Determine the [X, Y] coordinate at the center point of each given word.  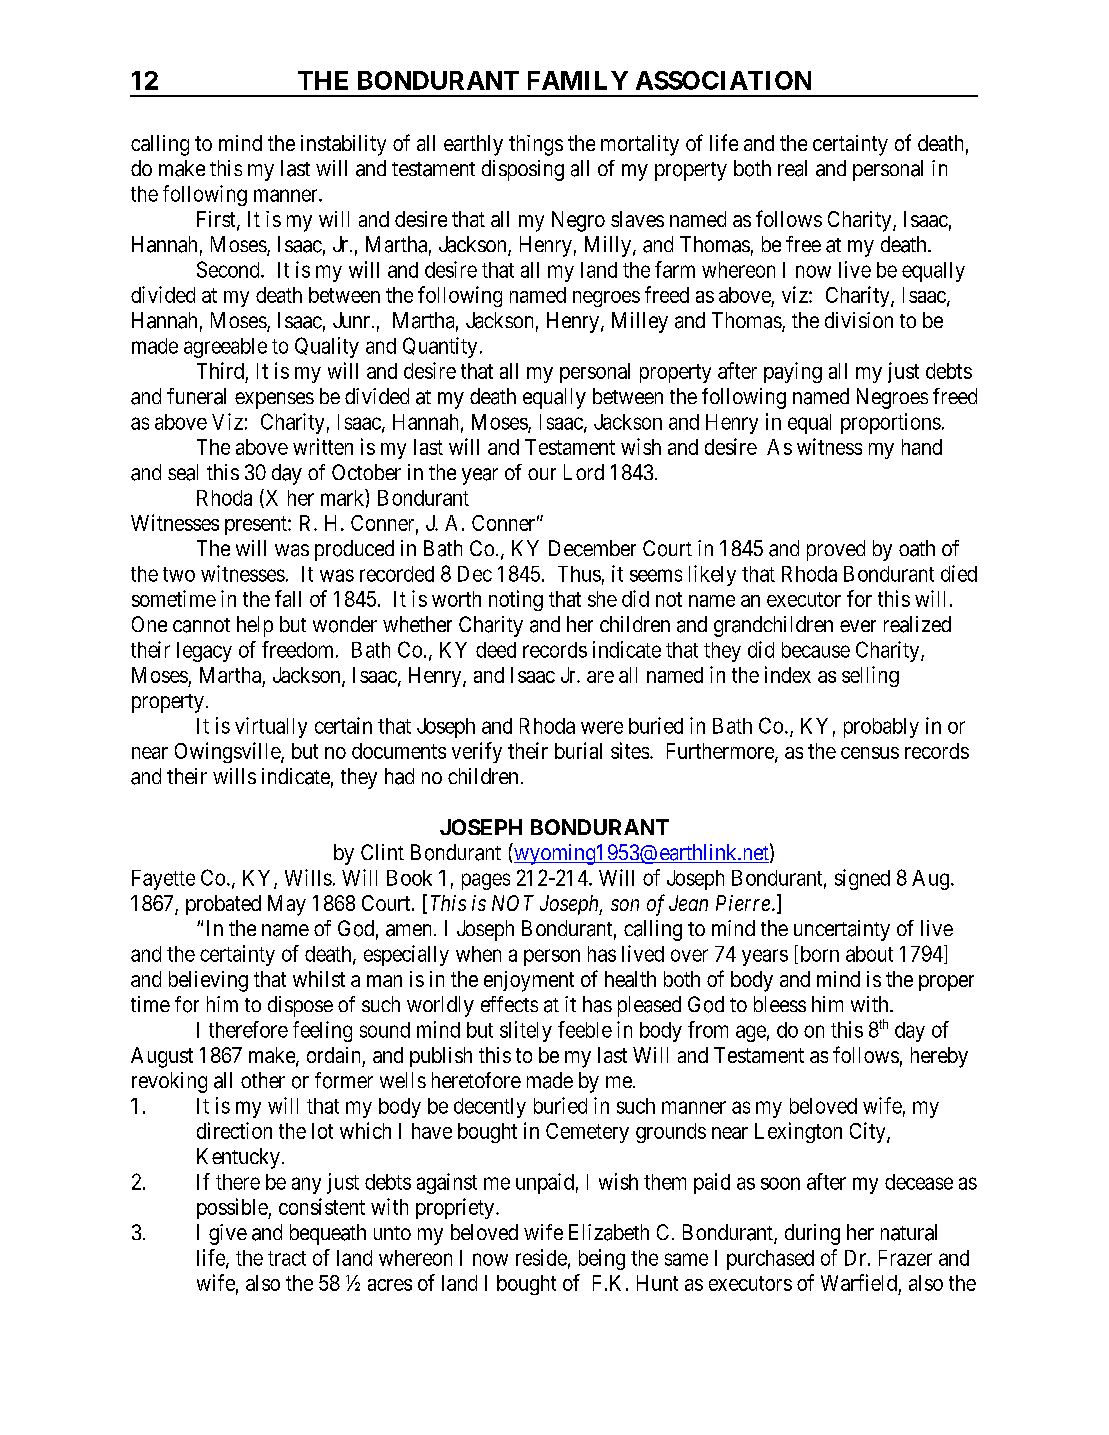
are [600, 677]
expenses [274, 400]
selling [870, 676]
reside [541, 1257]
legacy [204, 652]
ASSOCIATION [723, 80]
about [869, 954]
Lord [584, 472]
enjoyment [529, 981]
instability [343, 145]
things [536, 145]
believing [208, 981]
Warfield [859, 1282]
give [228, 1234]
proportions [891, 423]
